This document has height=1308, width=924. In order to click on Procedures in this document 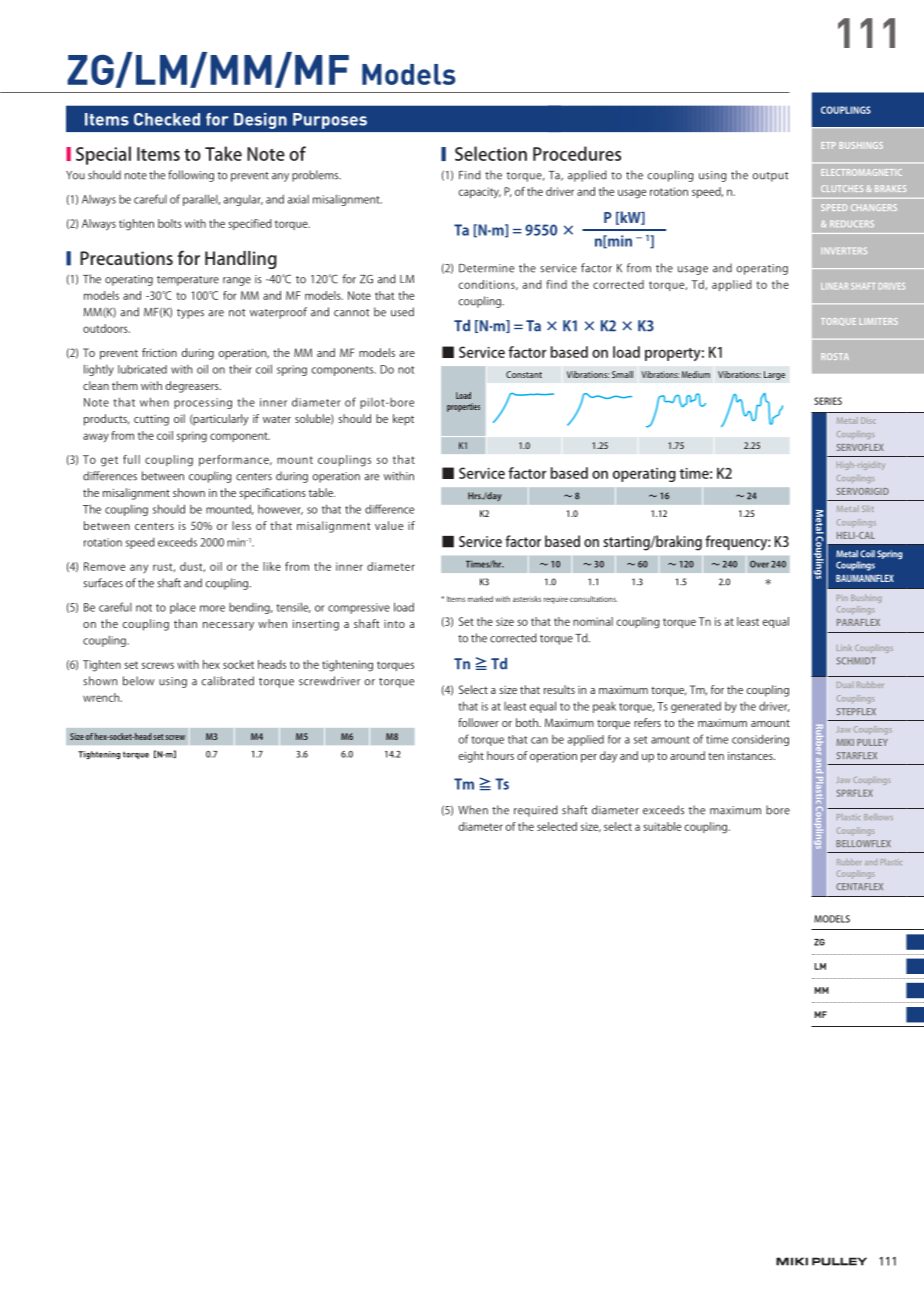, I will do `click(577, 153)`.
